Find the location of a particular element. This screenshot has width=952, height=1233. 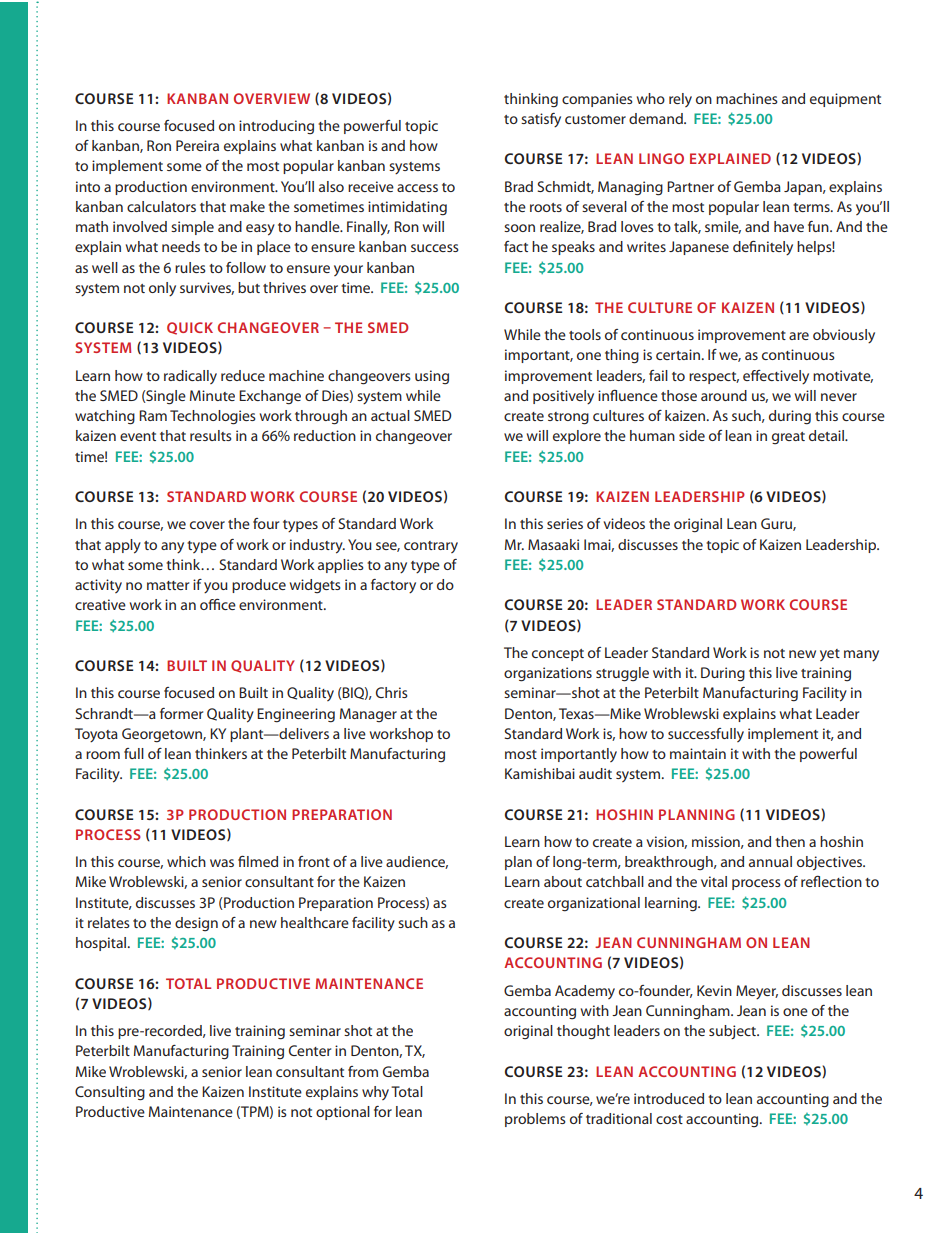

Pereira is located at coordinates (197, 145).
